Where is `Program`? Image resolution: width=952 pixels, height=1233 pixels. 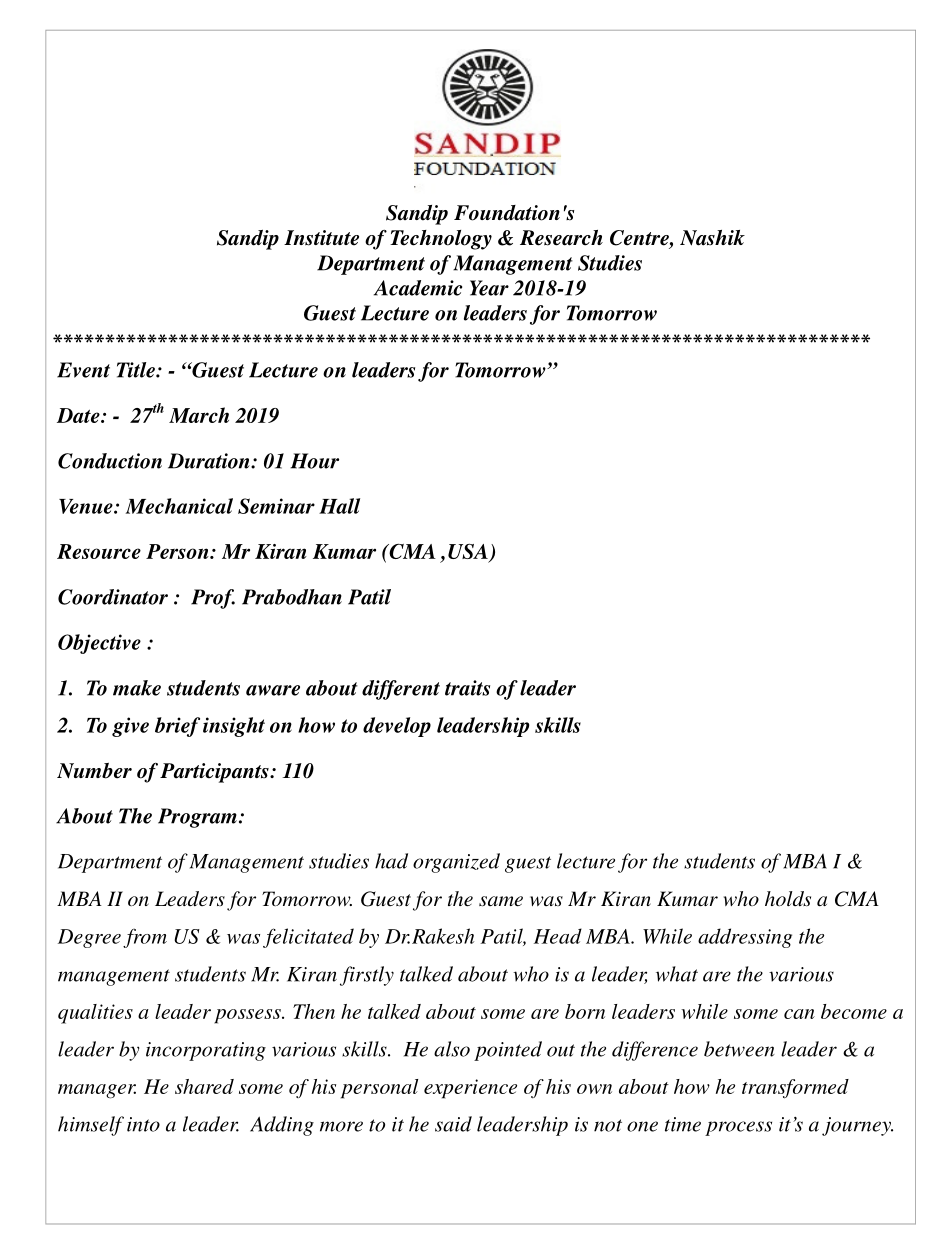
Program is located at coordinates (197, 818).
